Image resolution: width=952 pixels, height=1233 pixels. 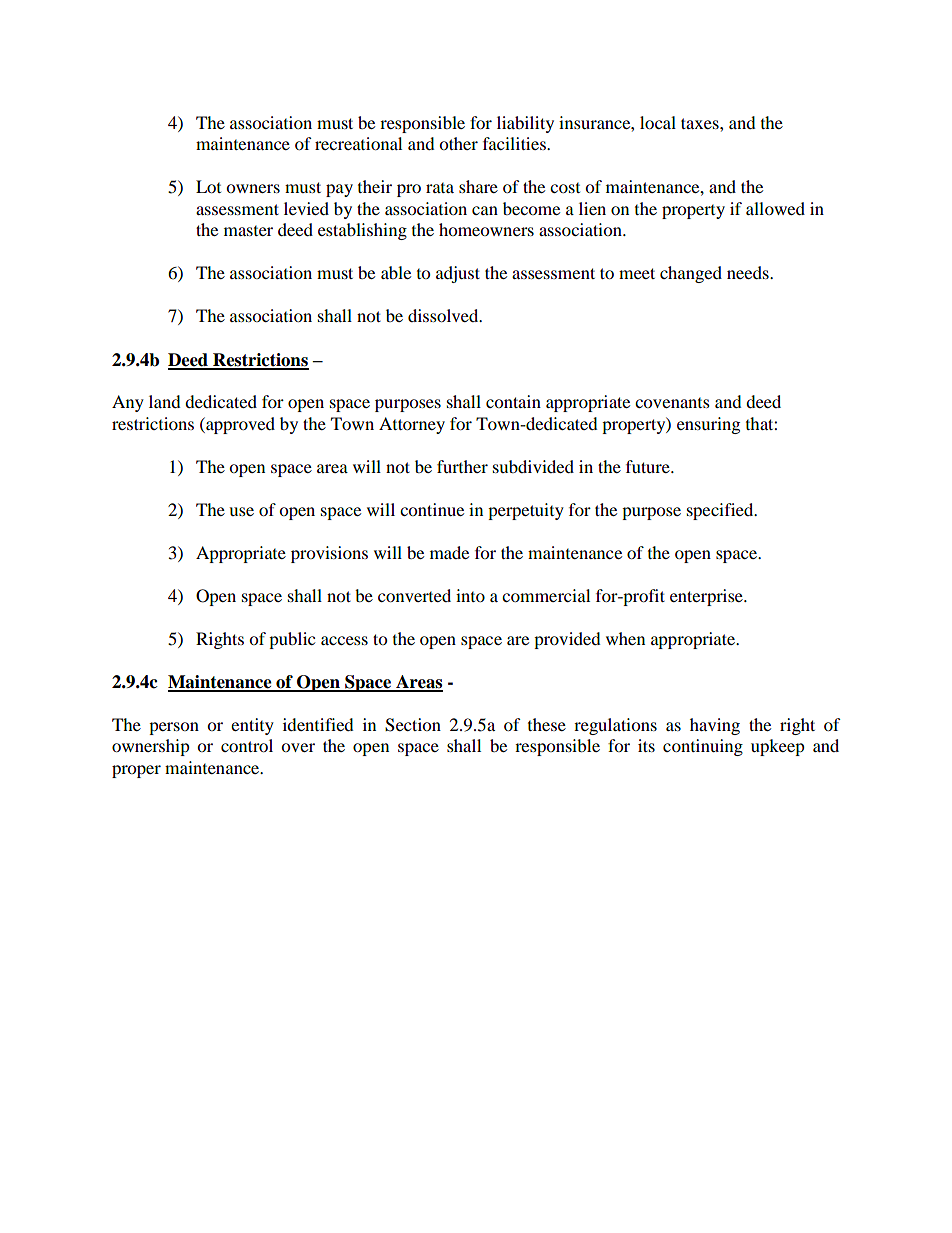 What do you see at coordinates (701, 123) in the document?
I see `taxes` at bounding box center [701, 123].
